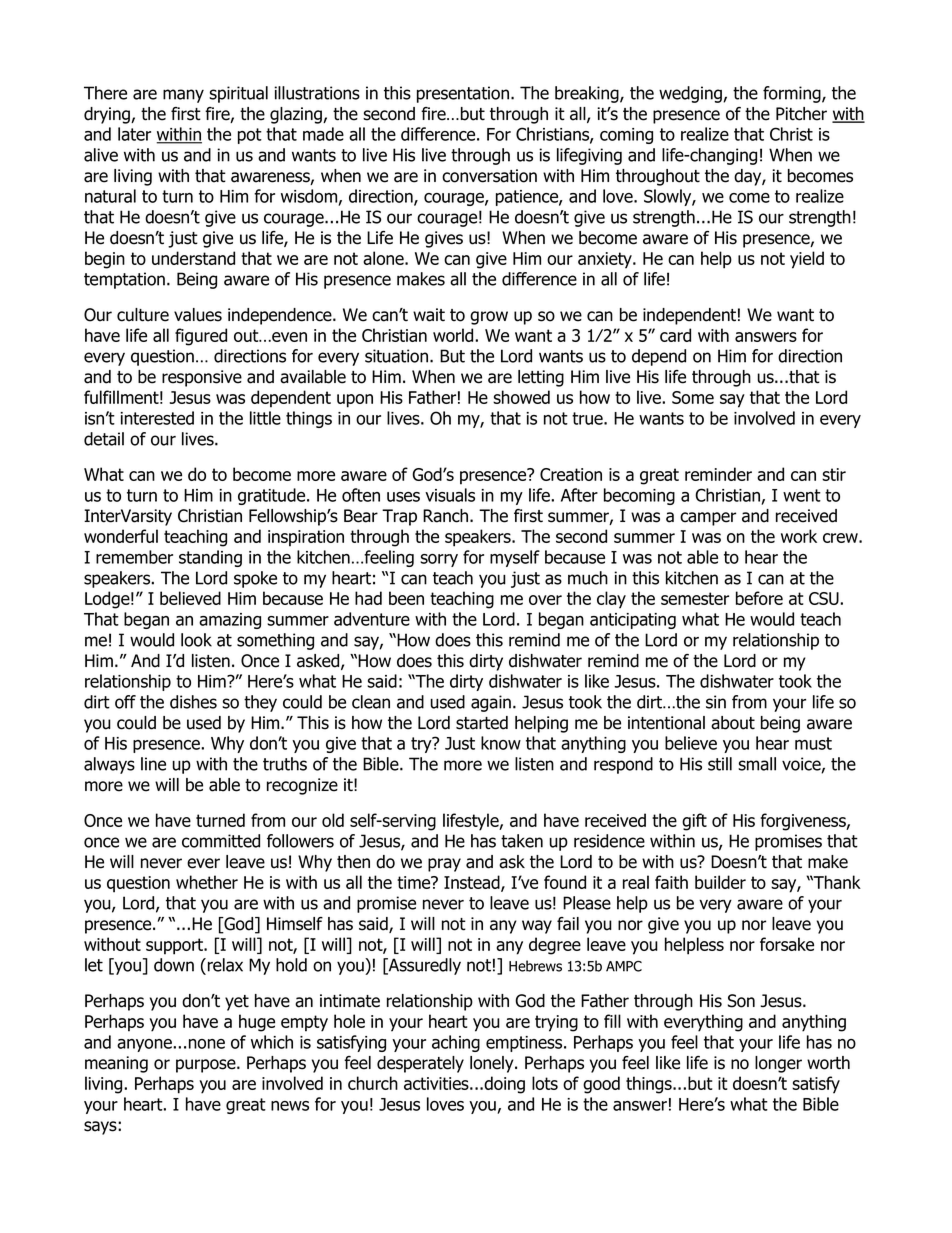 Image resolution: width=952 pixels, height=1233 pixels. Describe the element at coordinates (230, 621) in the image. I see `amazing` at that location.
